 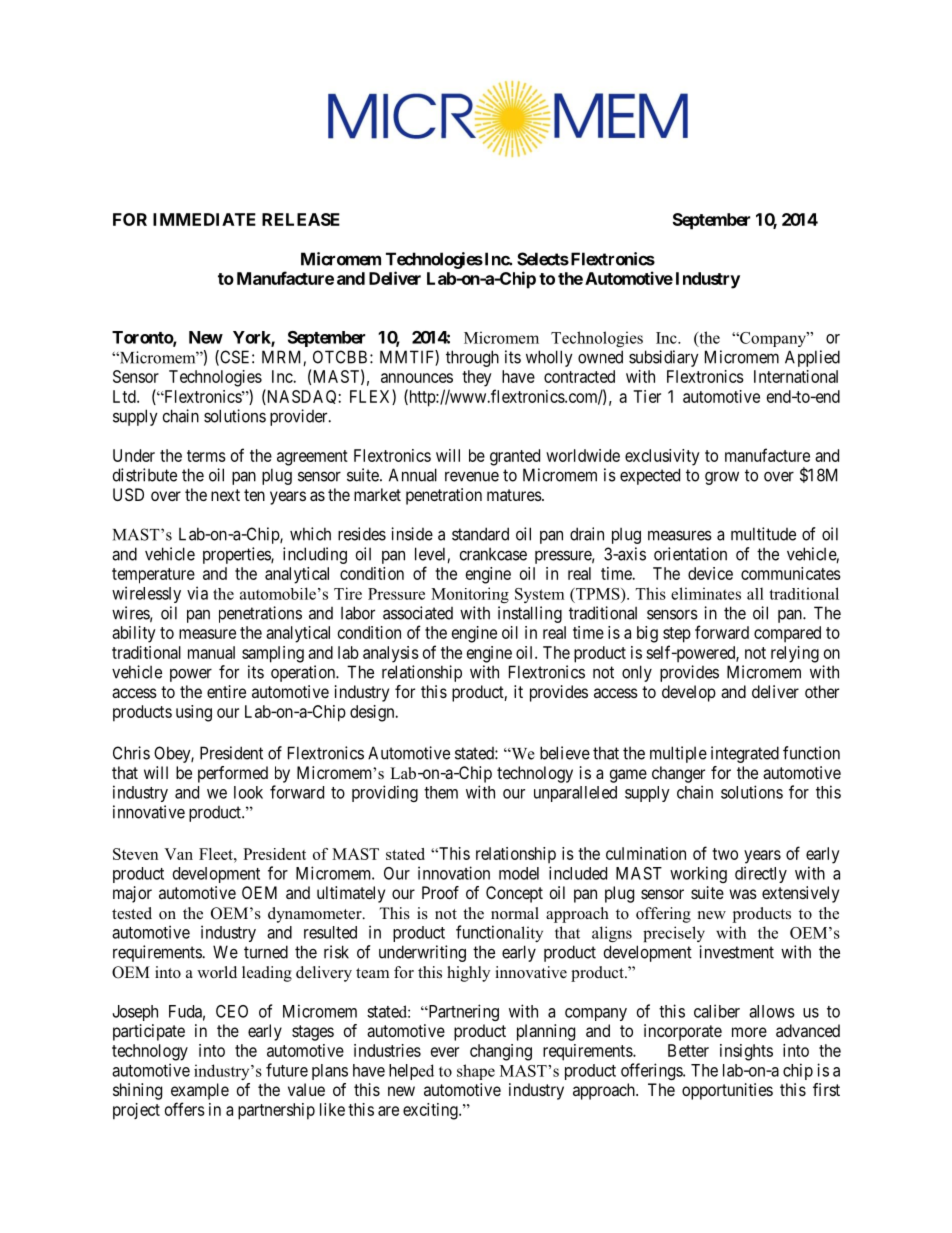 What do you see at coordinates (480, 534) in the screenshot?
I see `standard` at bounding box center [480, 534].
